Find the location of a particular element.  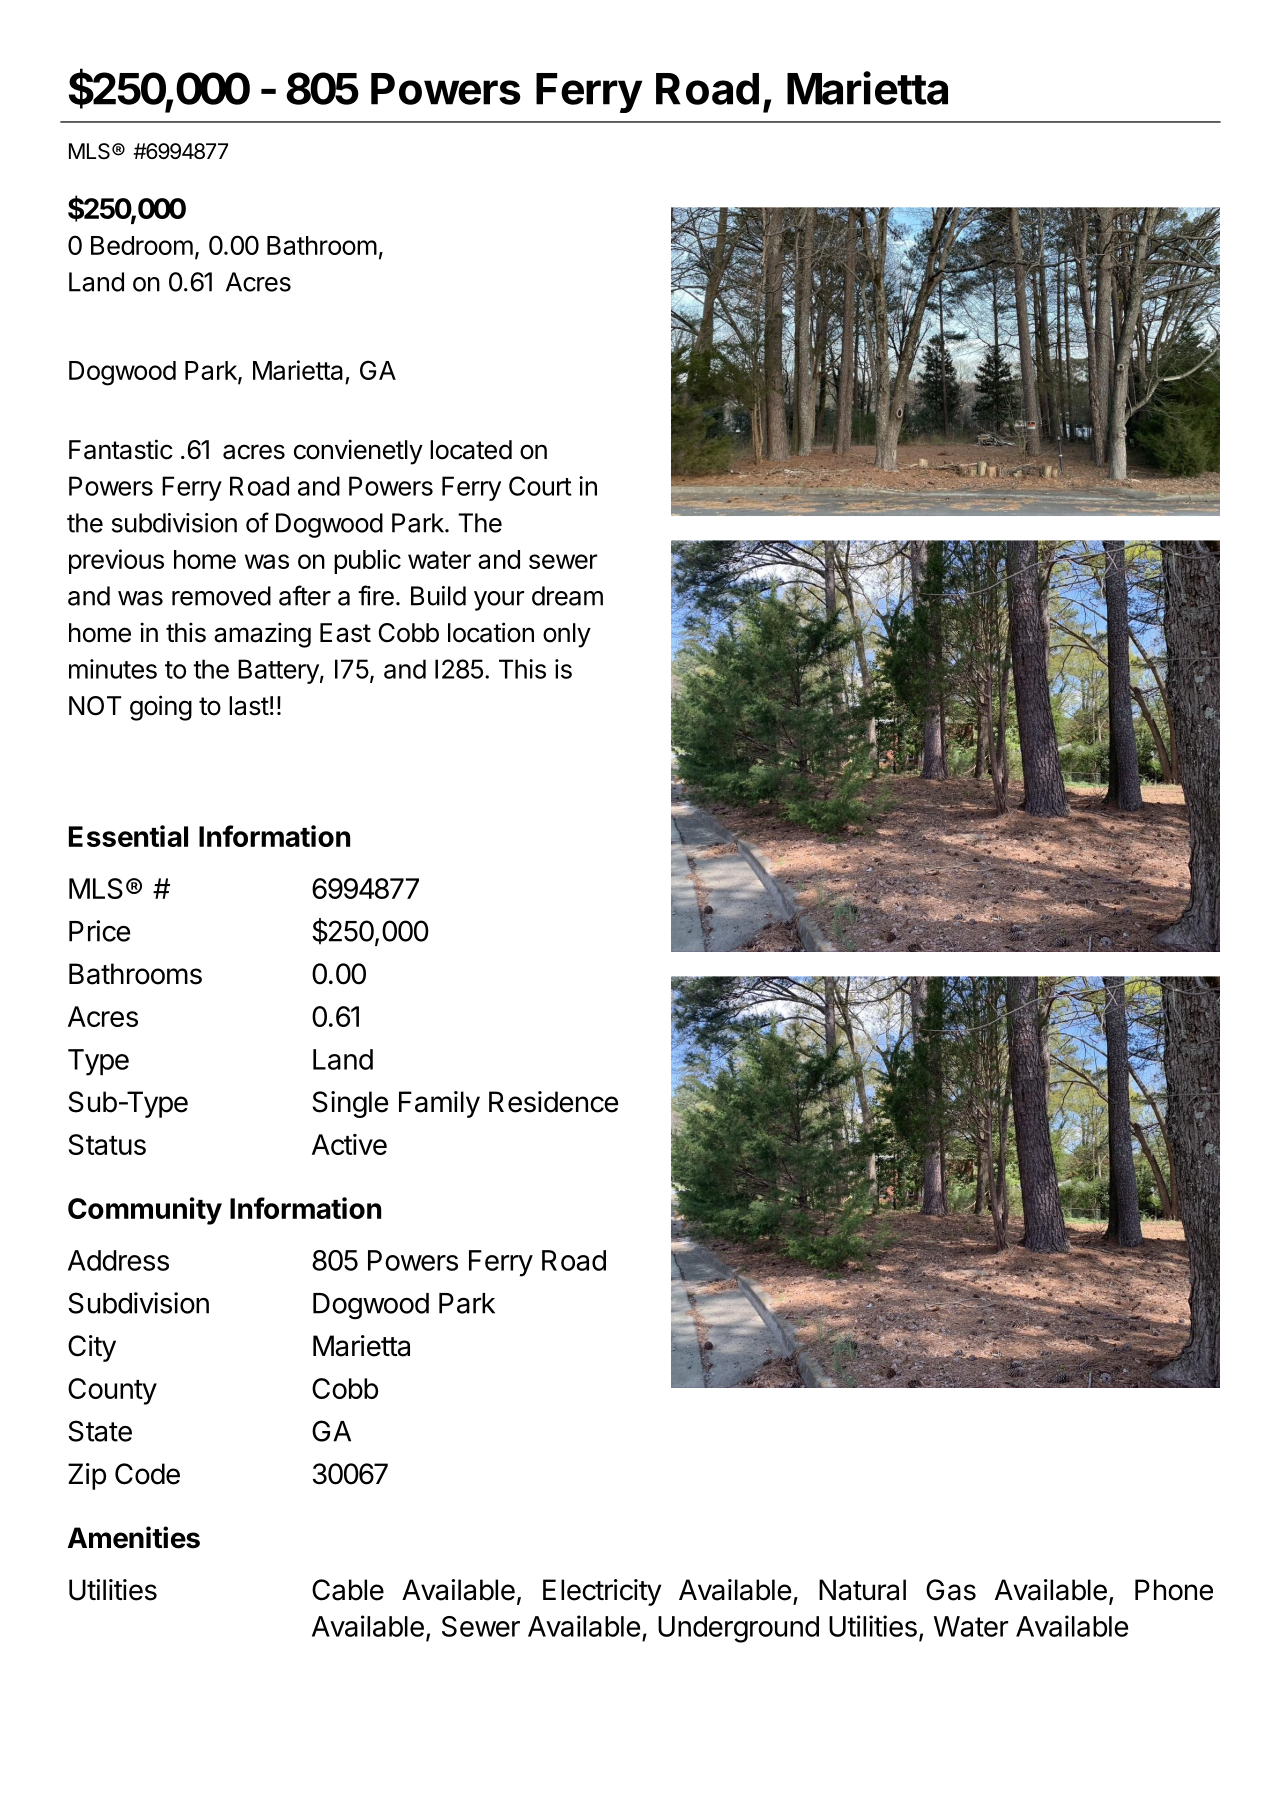

located is located at coordinates (471, 450).
